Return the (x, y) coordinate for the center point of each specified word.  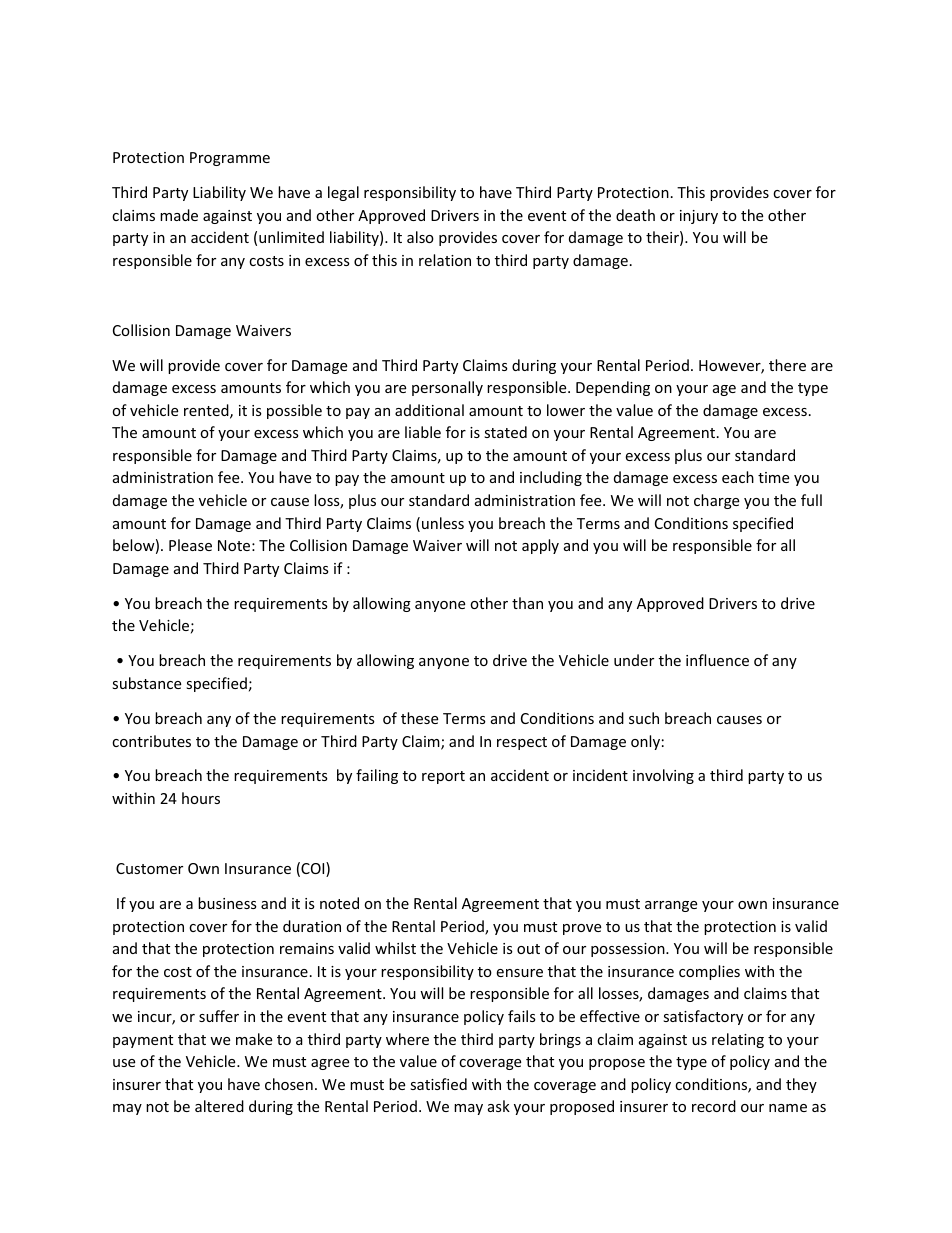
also (420, 237)
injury (699, 217)
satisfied (438, 1084)
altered (219, 1106)
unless (443, 523)
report (443, 777)
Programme (230, 159)
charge (716, 501)
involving (663, 776)
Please (190, 545)
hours (201, 798)
